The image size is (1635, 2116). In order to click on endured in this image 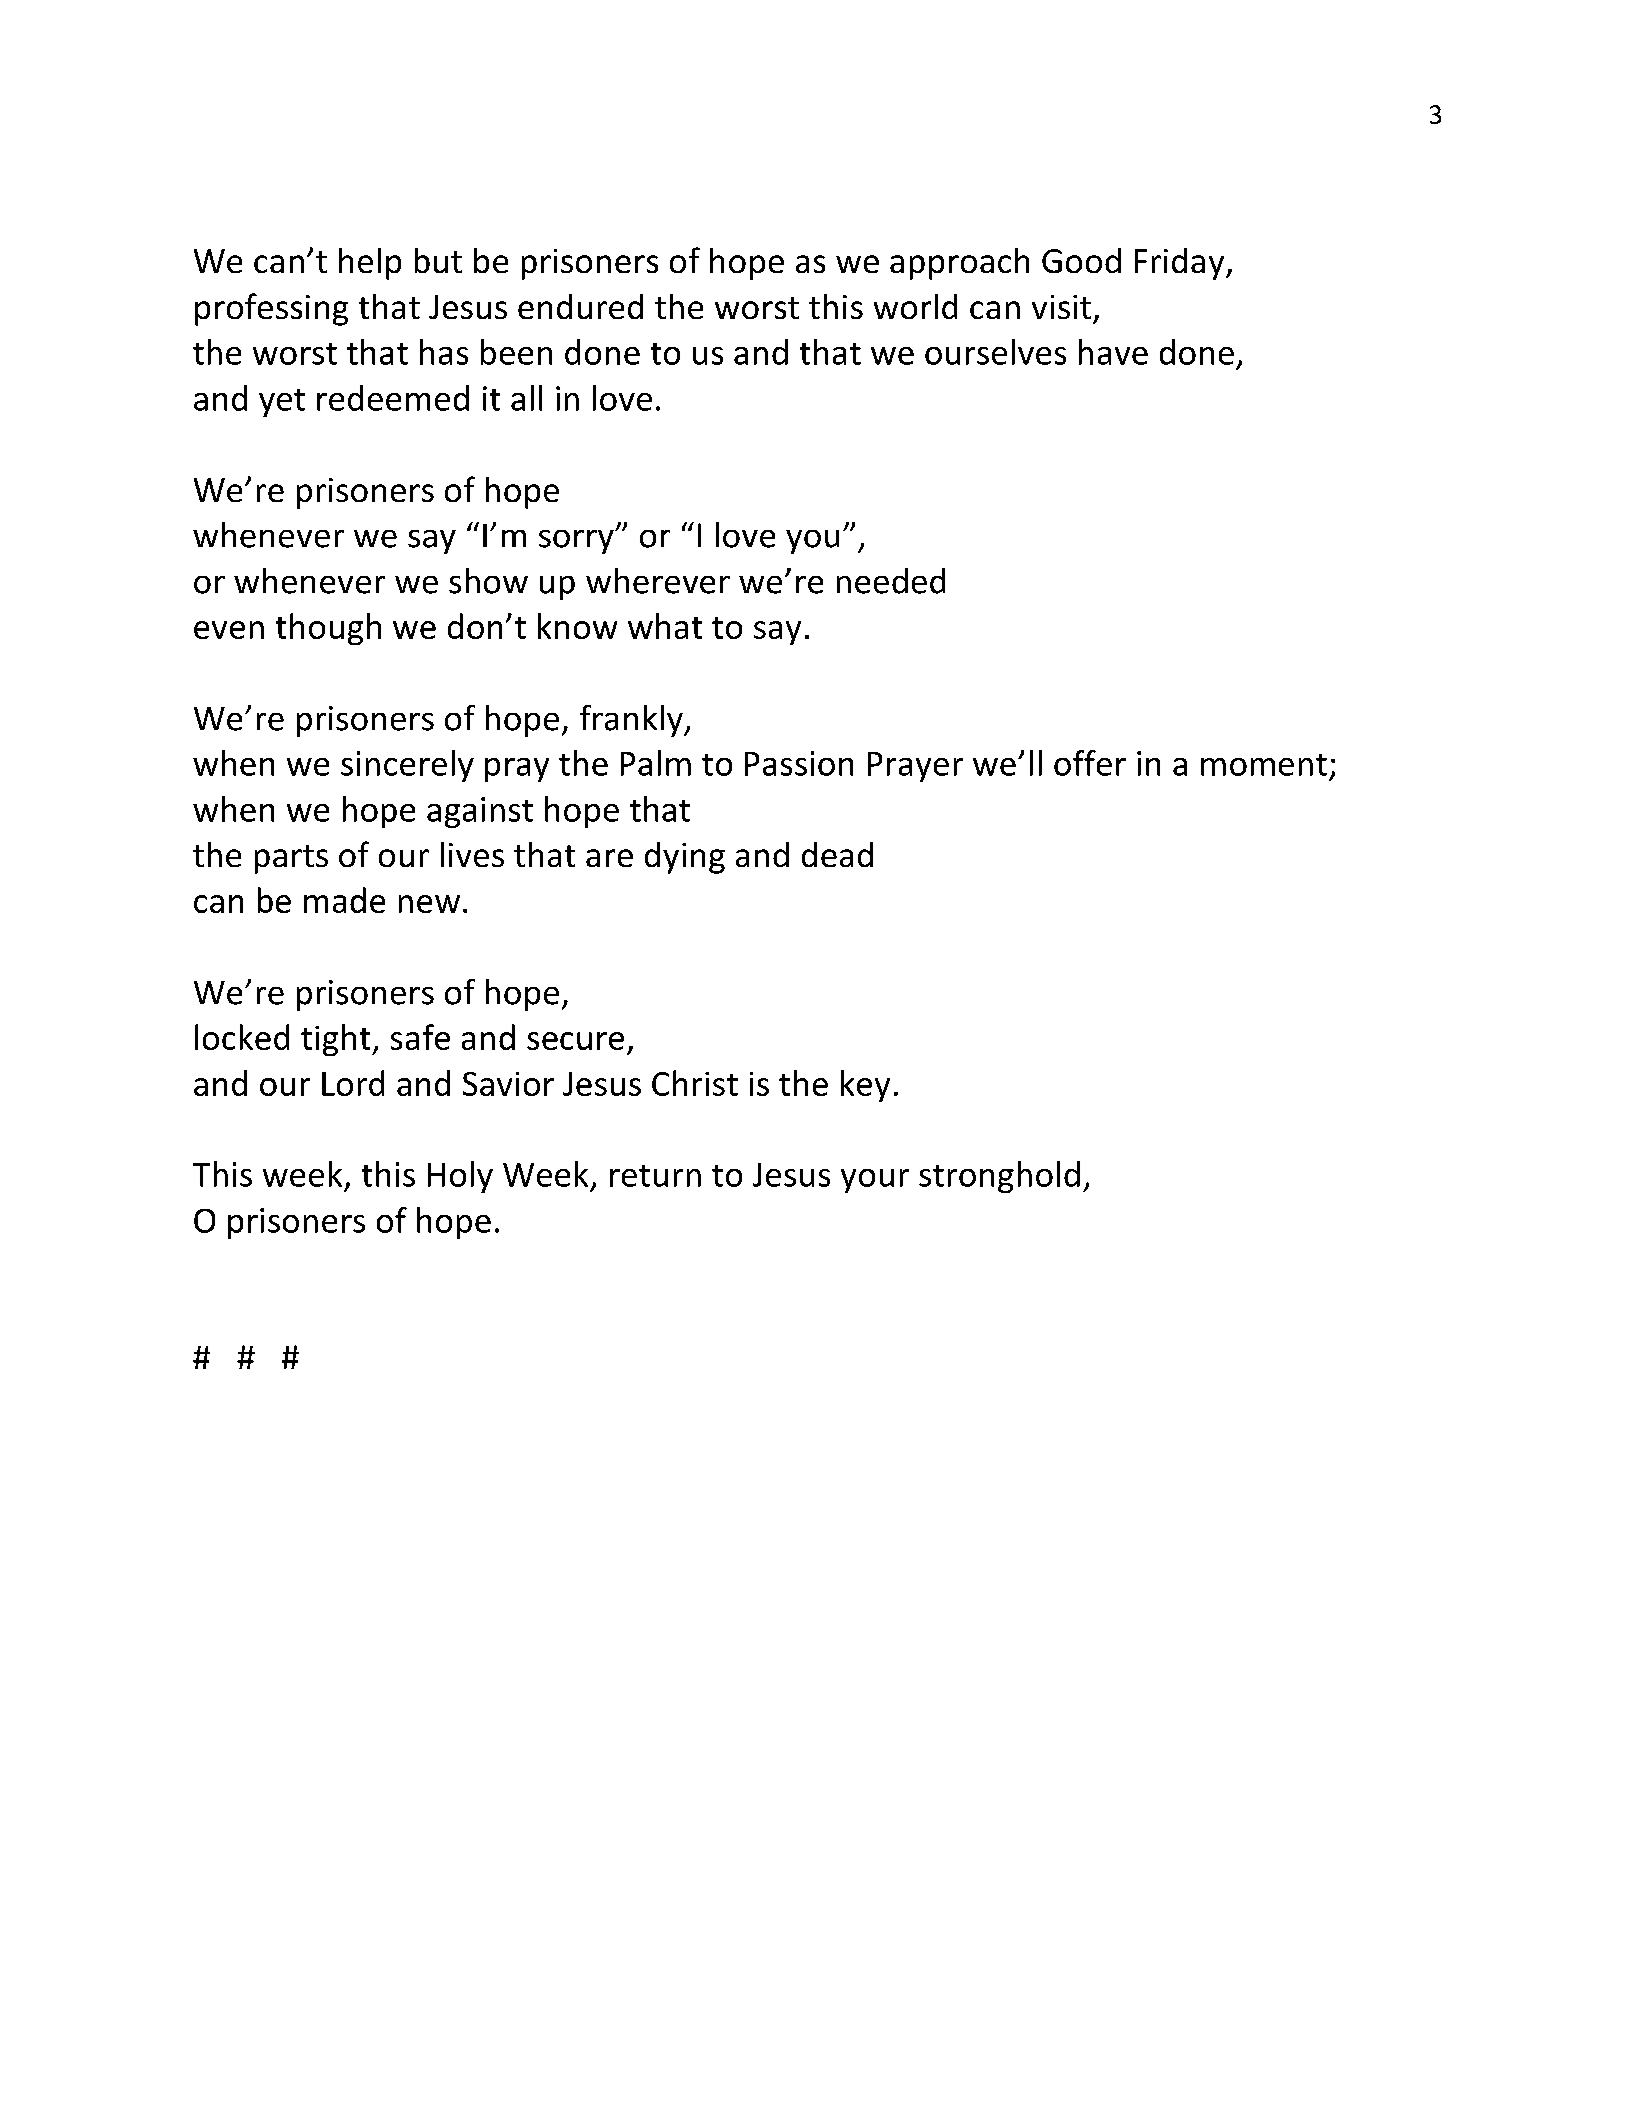, I will do `click(580, 306)`.
